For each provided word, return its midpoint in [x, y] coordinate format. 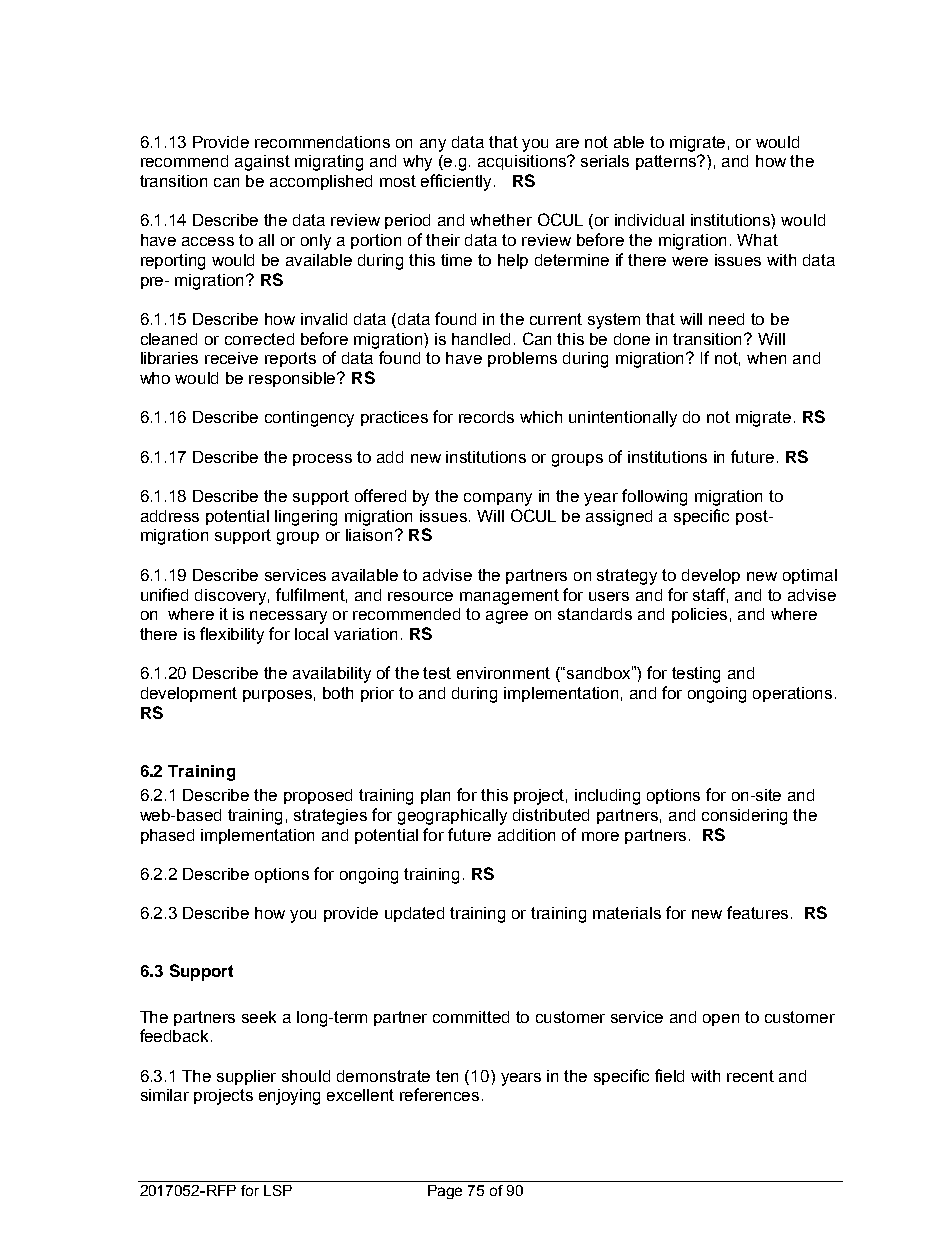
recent [750, 1076]
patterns [667, 162]
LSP [278, 1190]
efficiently [458, 182]
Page [445, 1192]
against [262, 163]
